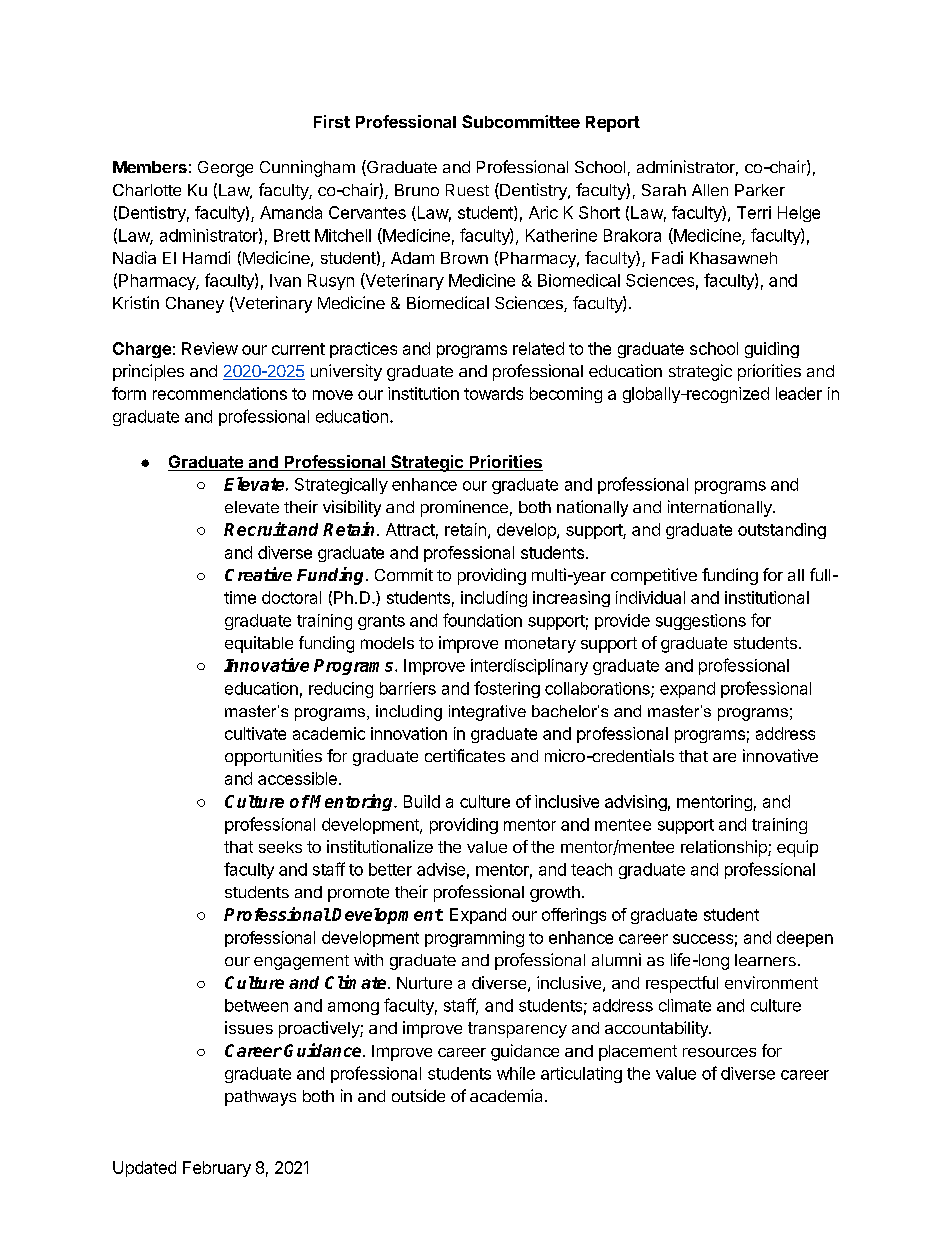 This screenshot has height=1233, width=952. What do you see at coordinates (482, 620) in the screenshot?
I see `foundation` at bounding box center [482, 620].
